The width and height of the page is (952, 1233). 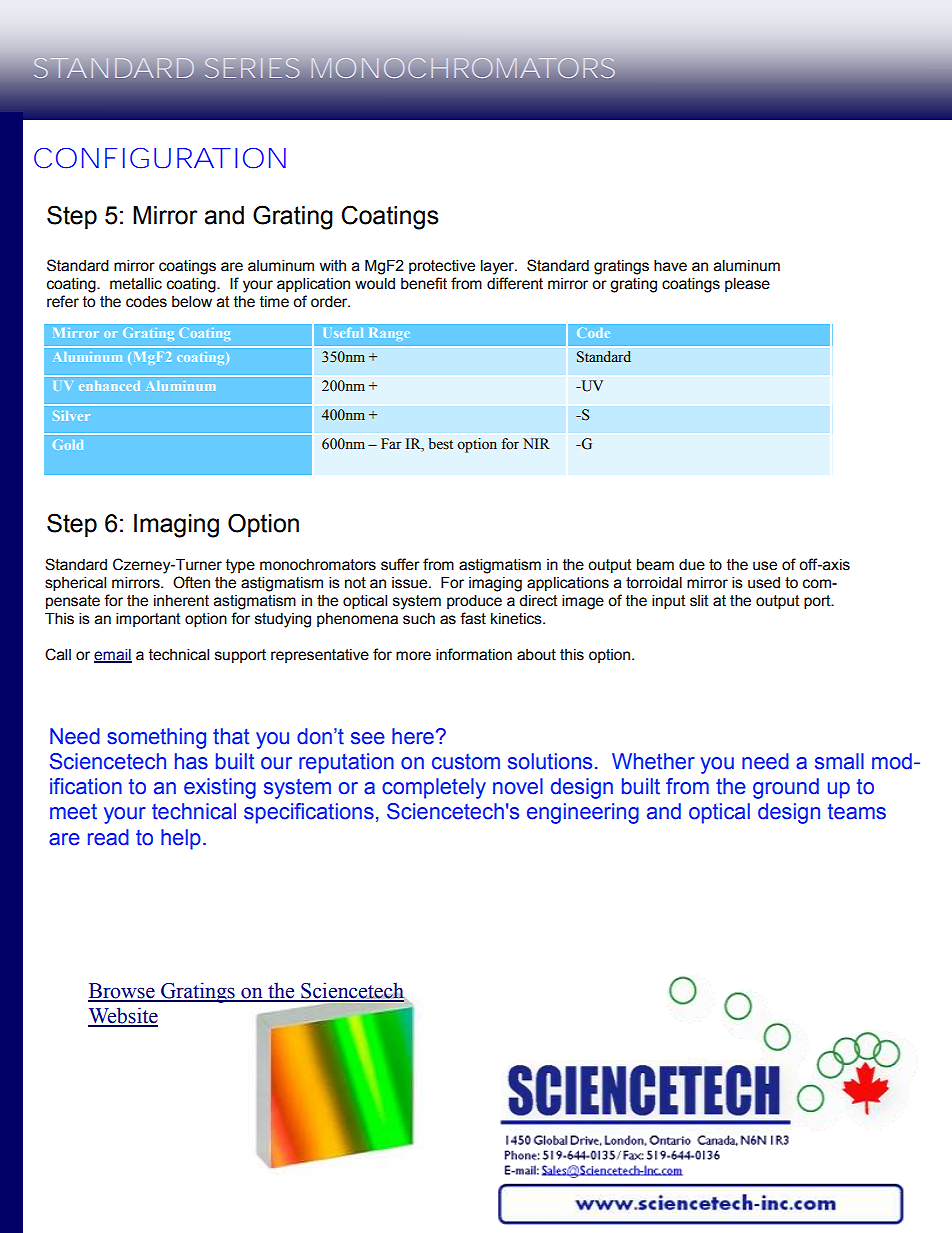 I want to click on have, so click(x=670, y=266).
